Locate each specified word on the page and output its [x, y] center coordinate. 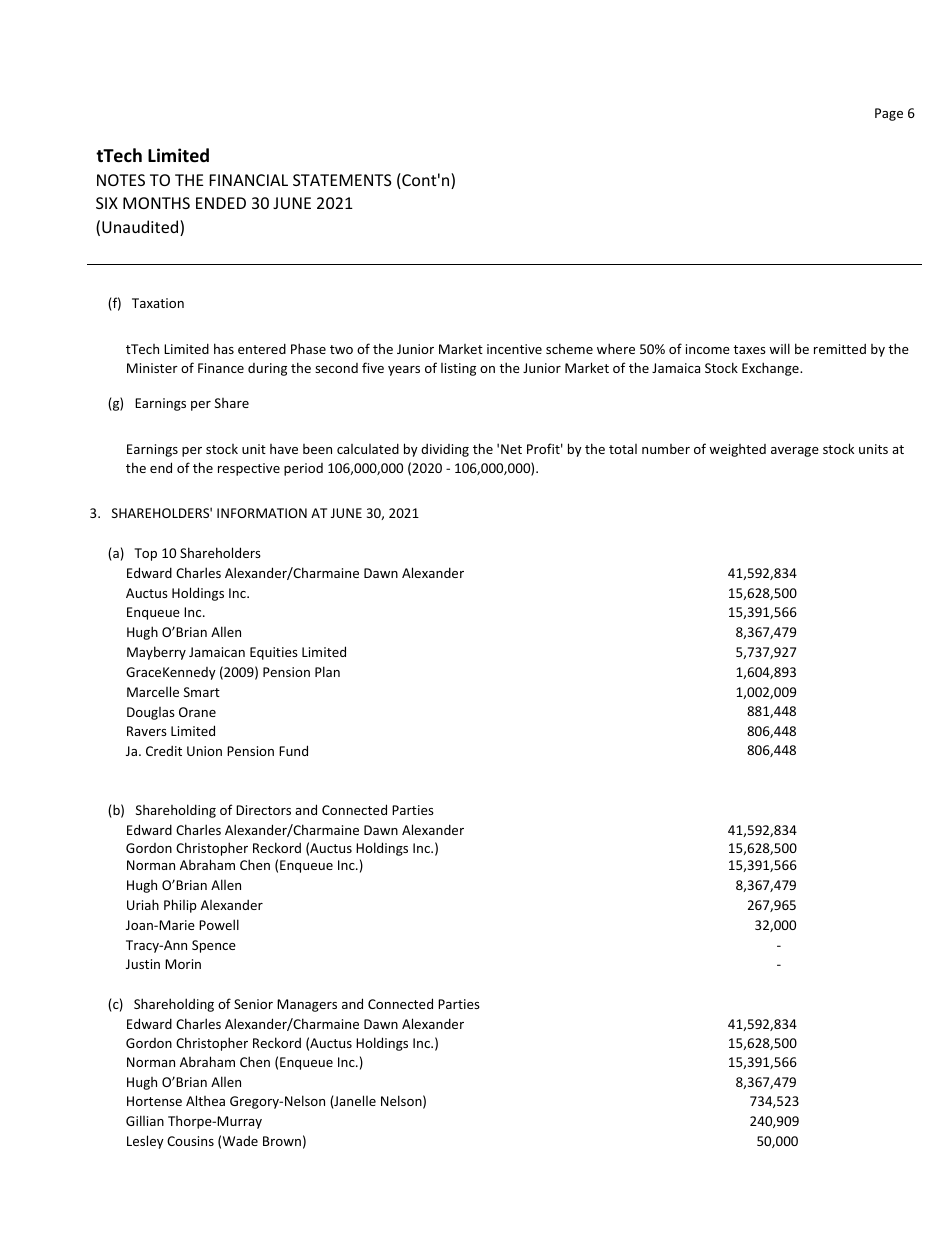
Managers [307, 1005]
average [795, 452]
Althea [205, 1100]
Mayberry [156, 653]
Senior [253, 1004]
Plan [327, 671]
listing [458, 369]
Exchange [771, 369]
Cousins [190, 1141]
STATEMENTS [342, 180]
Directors [263, 810]
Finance [221, 368]
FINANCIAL [248, 180]
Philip [180, 906]
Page [889, 114]
